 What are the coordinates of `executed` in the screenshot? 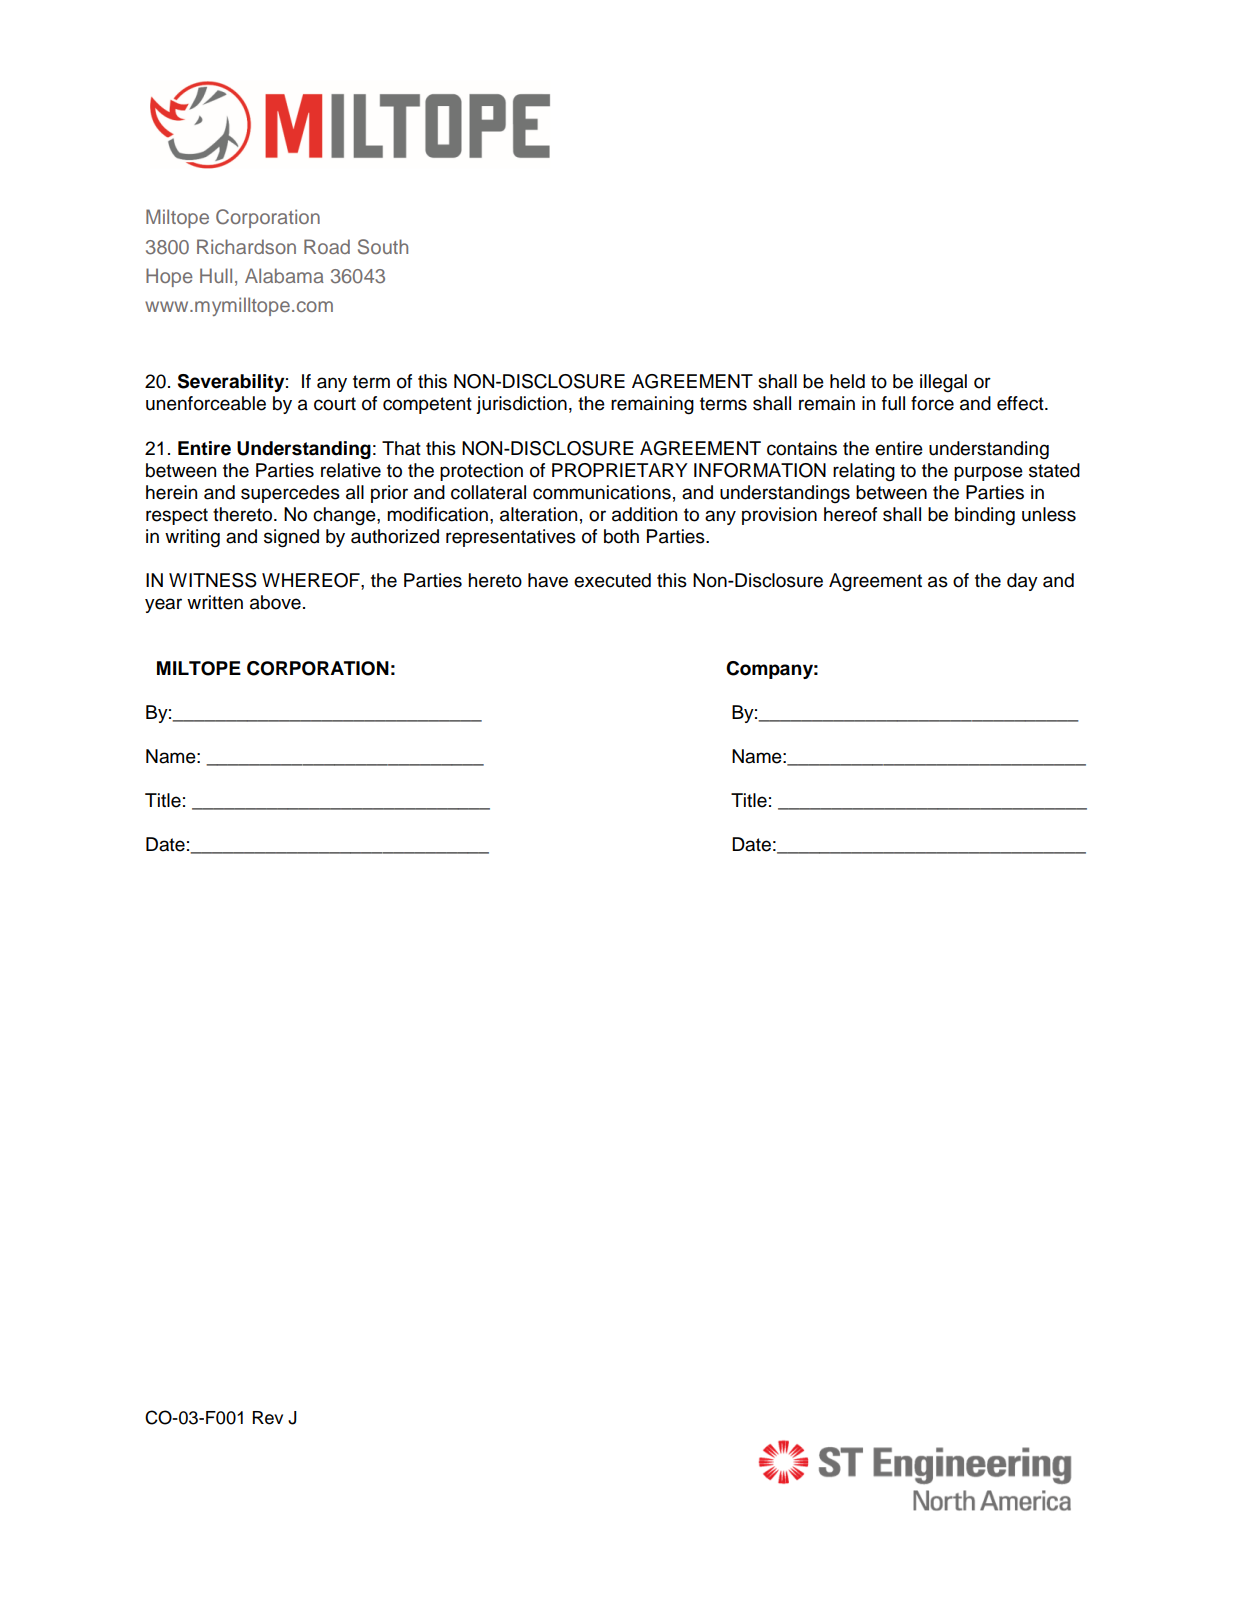 It's located at (612, 580).
